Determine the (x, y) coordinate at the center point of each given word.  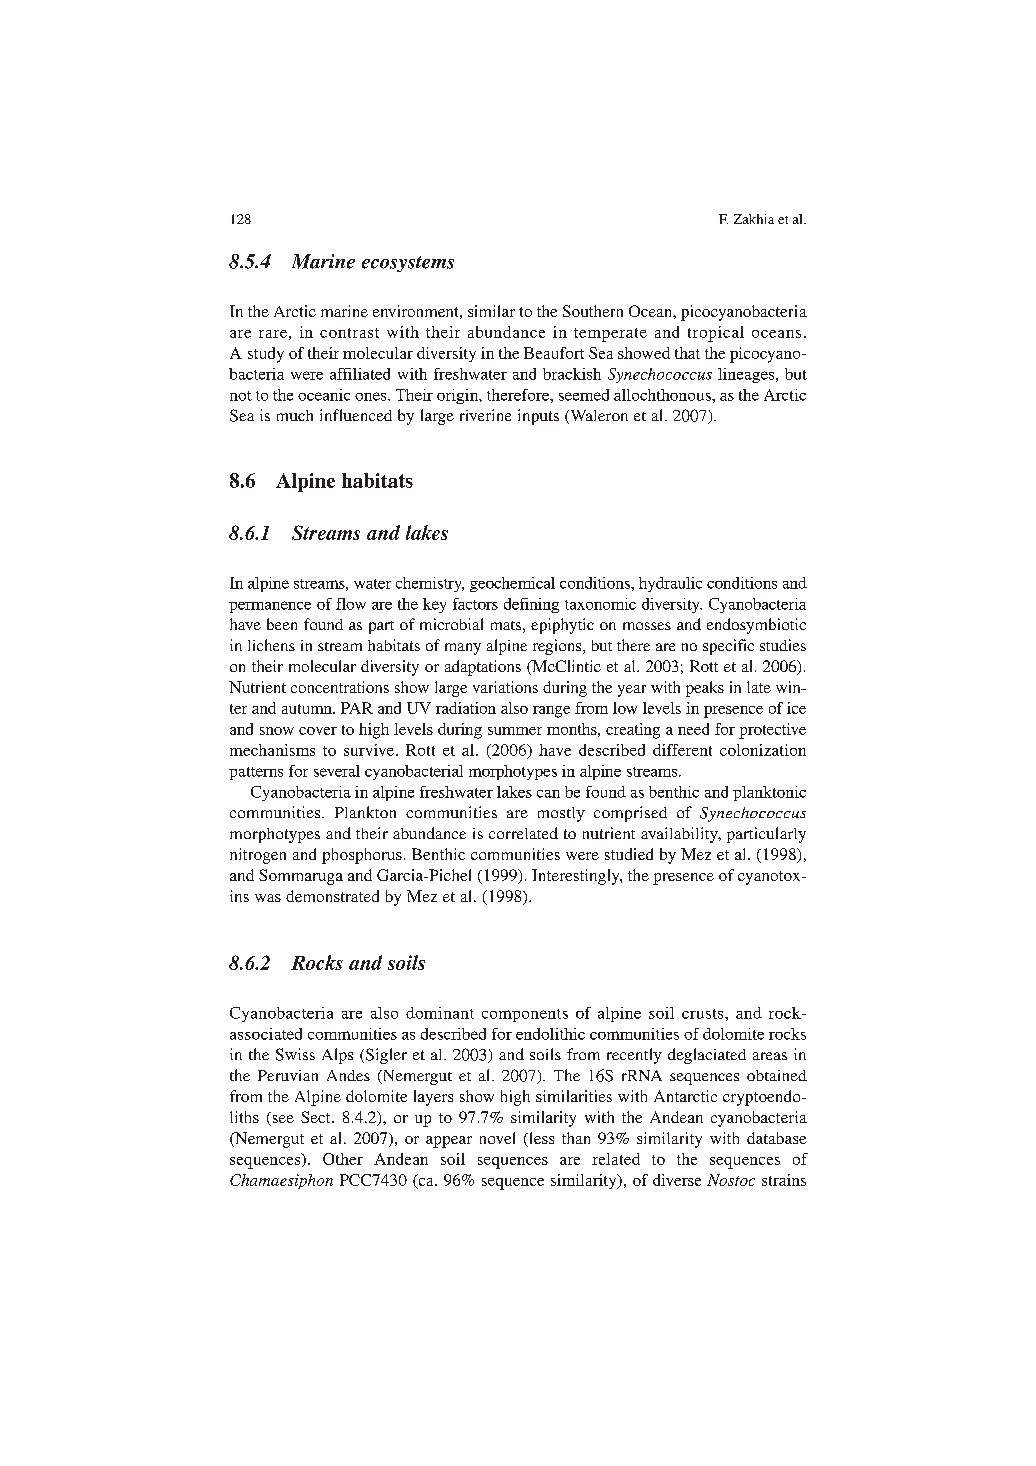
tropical (716, 334)
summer (515, 731)
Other (343, 1159)
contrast (349, 333)
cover (318, 731)
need (693, 729)
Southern (593, 311)
